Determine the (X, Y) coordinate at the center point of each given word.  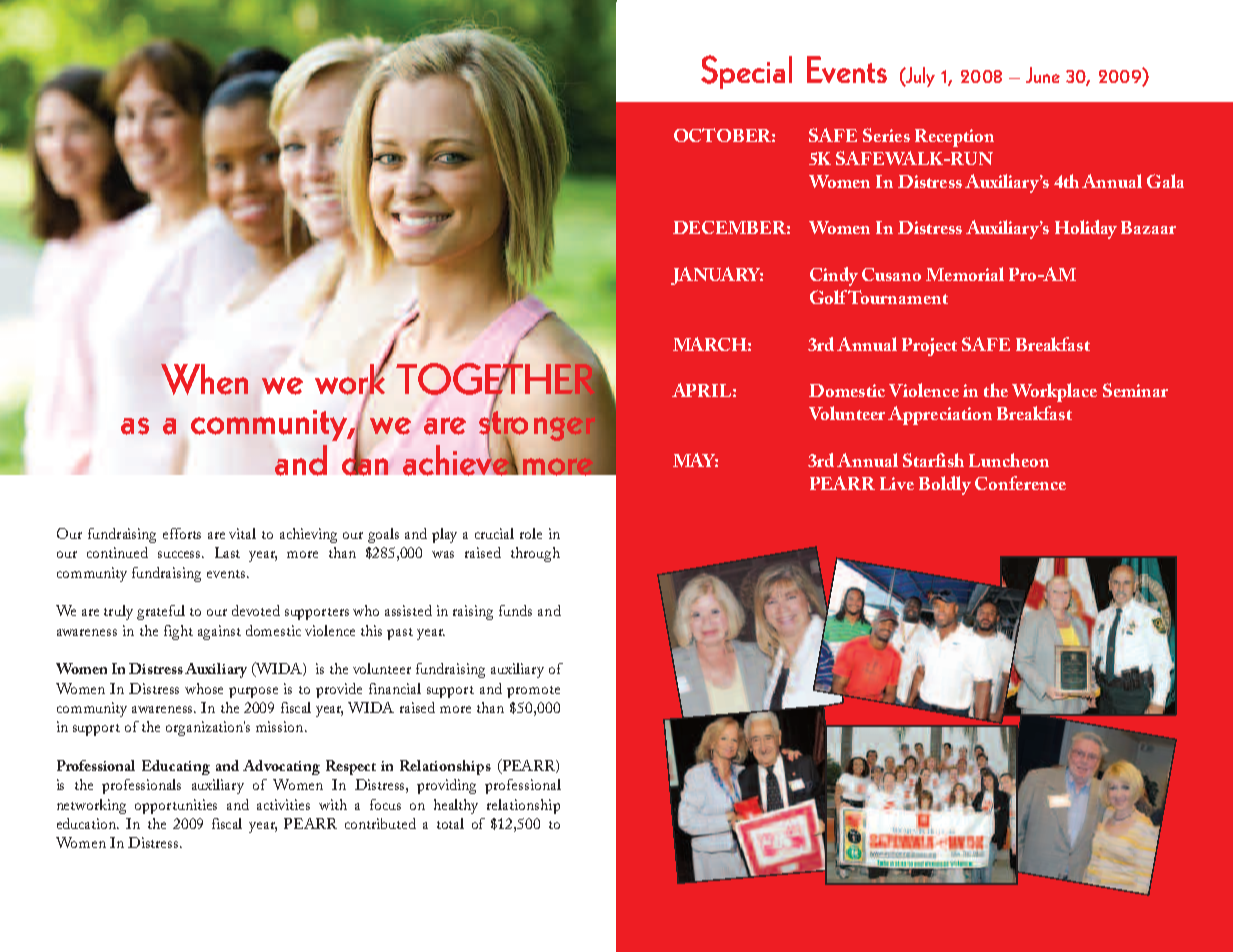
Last (227, 552)
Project (929, 347)
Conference (1020, 483)
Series (886, 135)
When (204, 379)
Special (746, 72)
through (535, 554)
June (1043, 75)
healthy (456, 806)
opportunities (176, 806)
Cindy (834, 276)
